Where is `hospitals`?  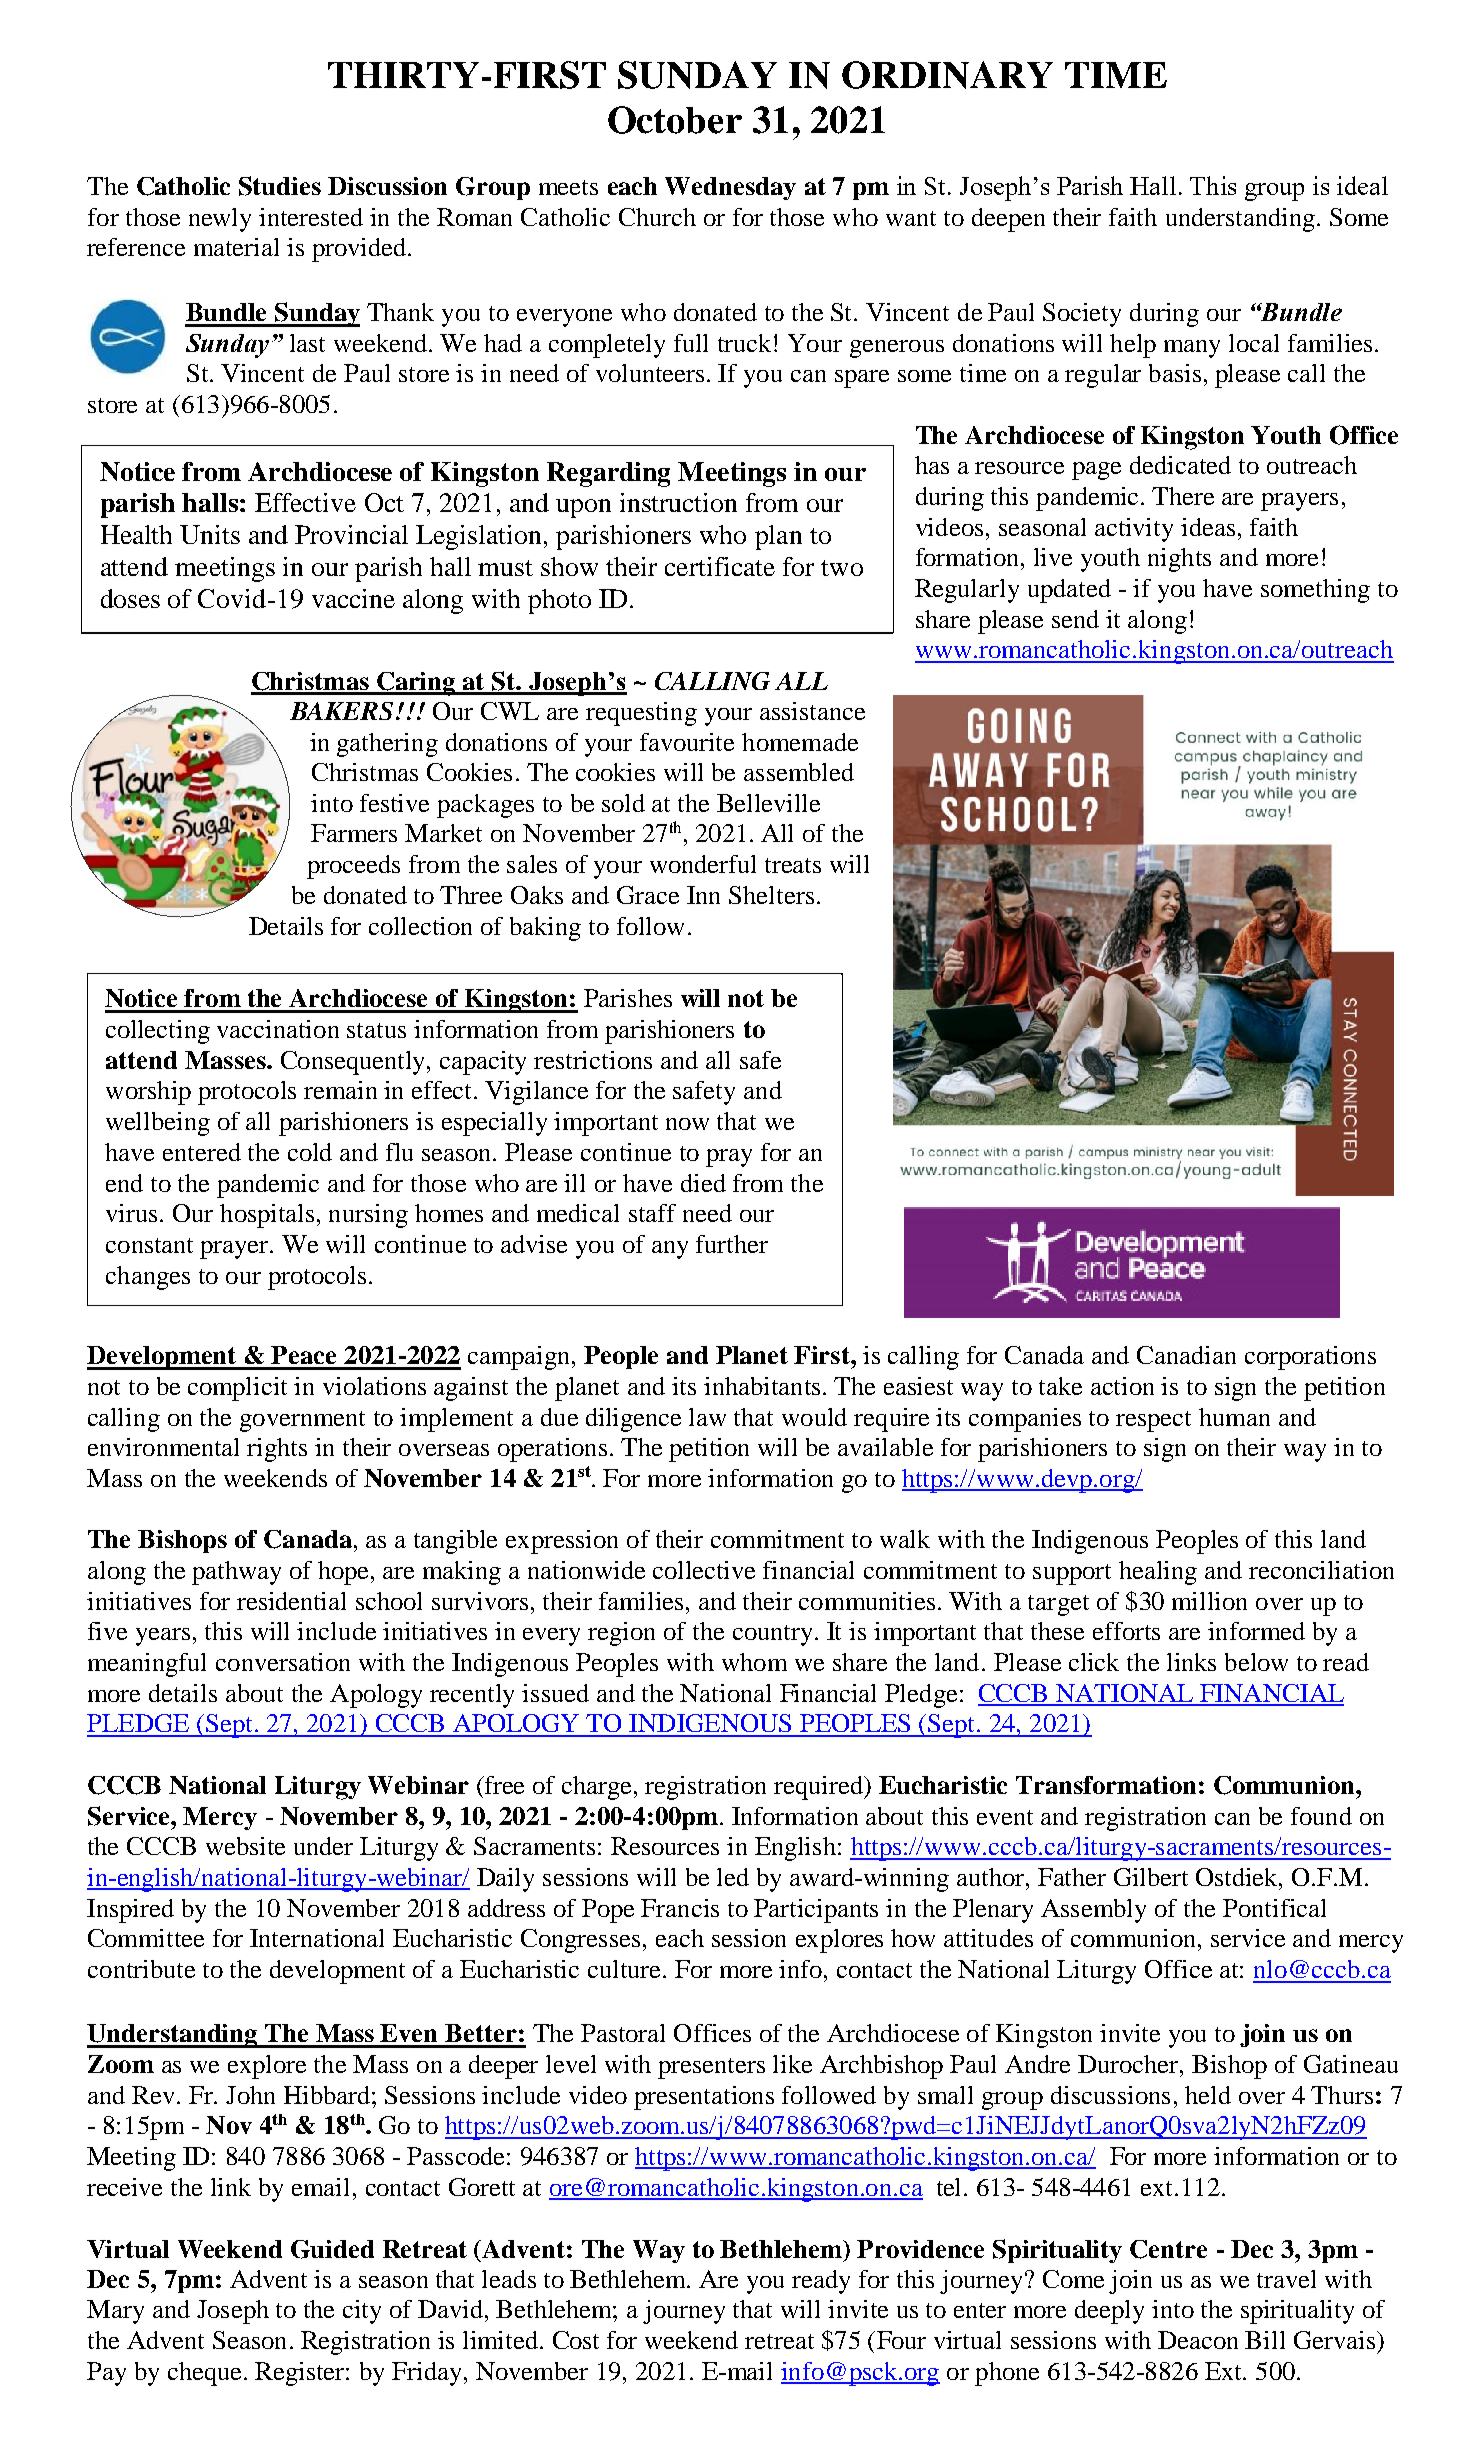 hospitals is located at coordinates (267, 1216).
